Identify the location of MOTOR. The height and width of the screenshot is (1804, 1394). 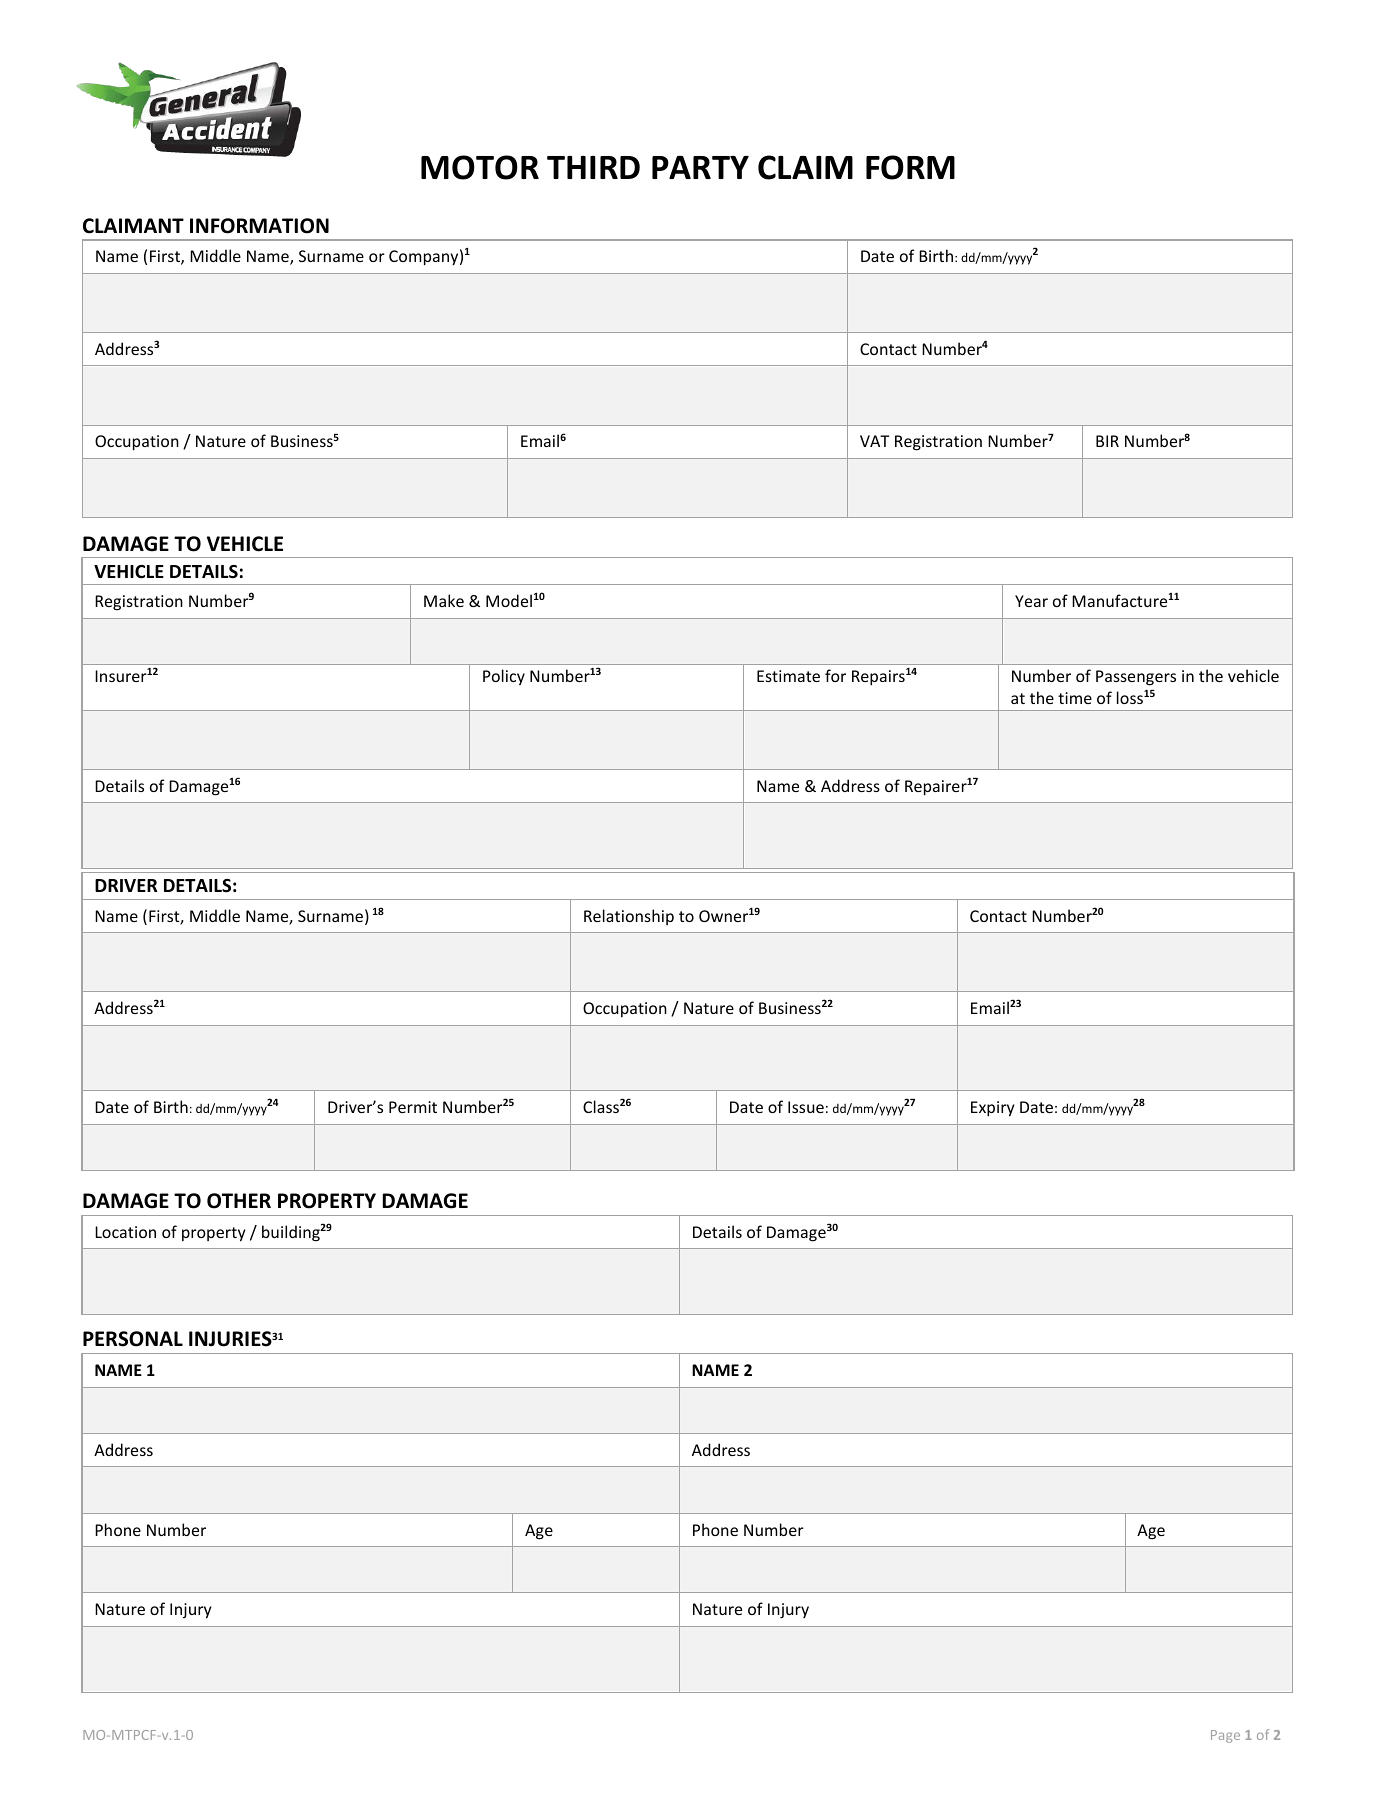
(480, 167).
